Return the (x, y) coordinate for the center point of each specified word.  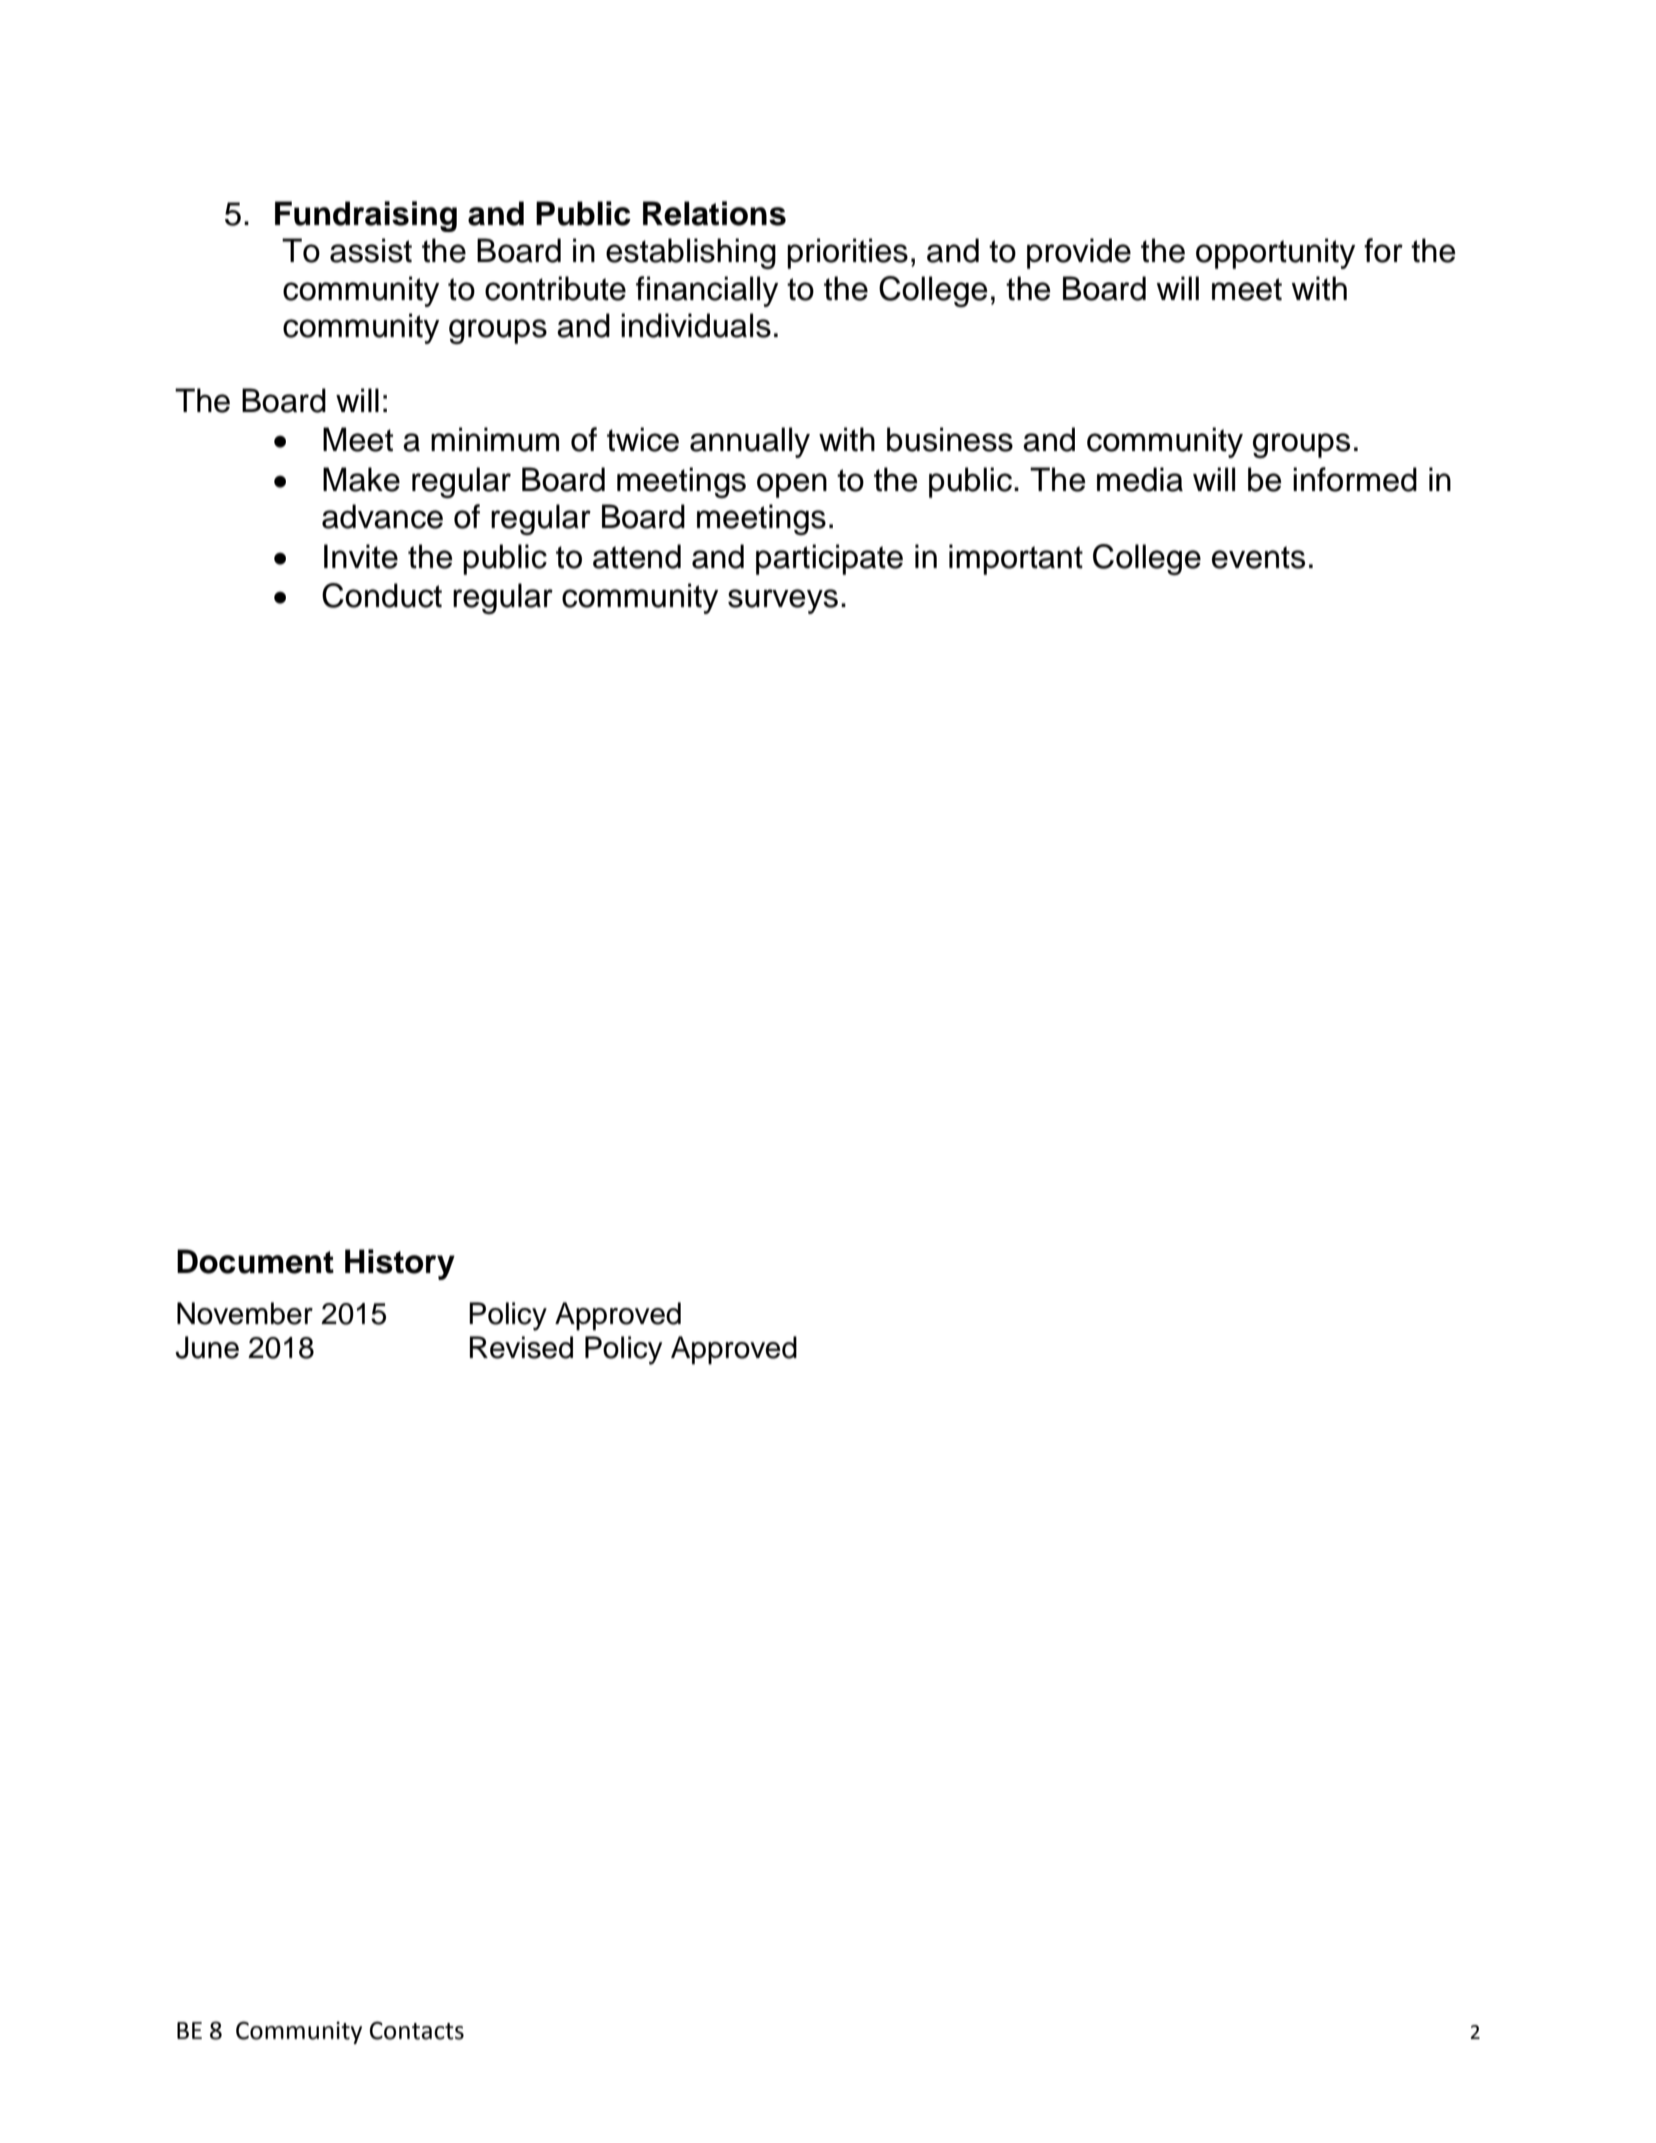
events (1258, 557)
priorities (847, 253)
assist (371, 250)
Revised (521, 1347)
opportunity (1275, 253)
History (400, 1264)
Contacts (417, 2030)
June (207, 1347)
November (245, 1313)
